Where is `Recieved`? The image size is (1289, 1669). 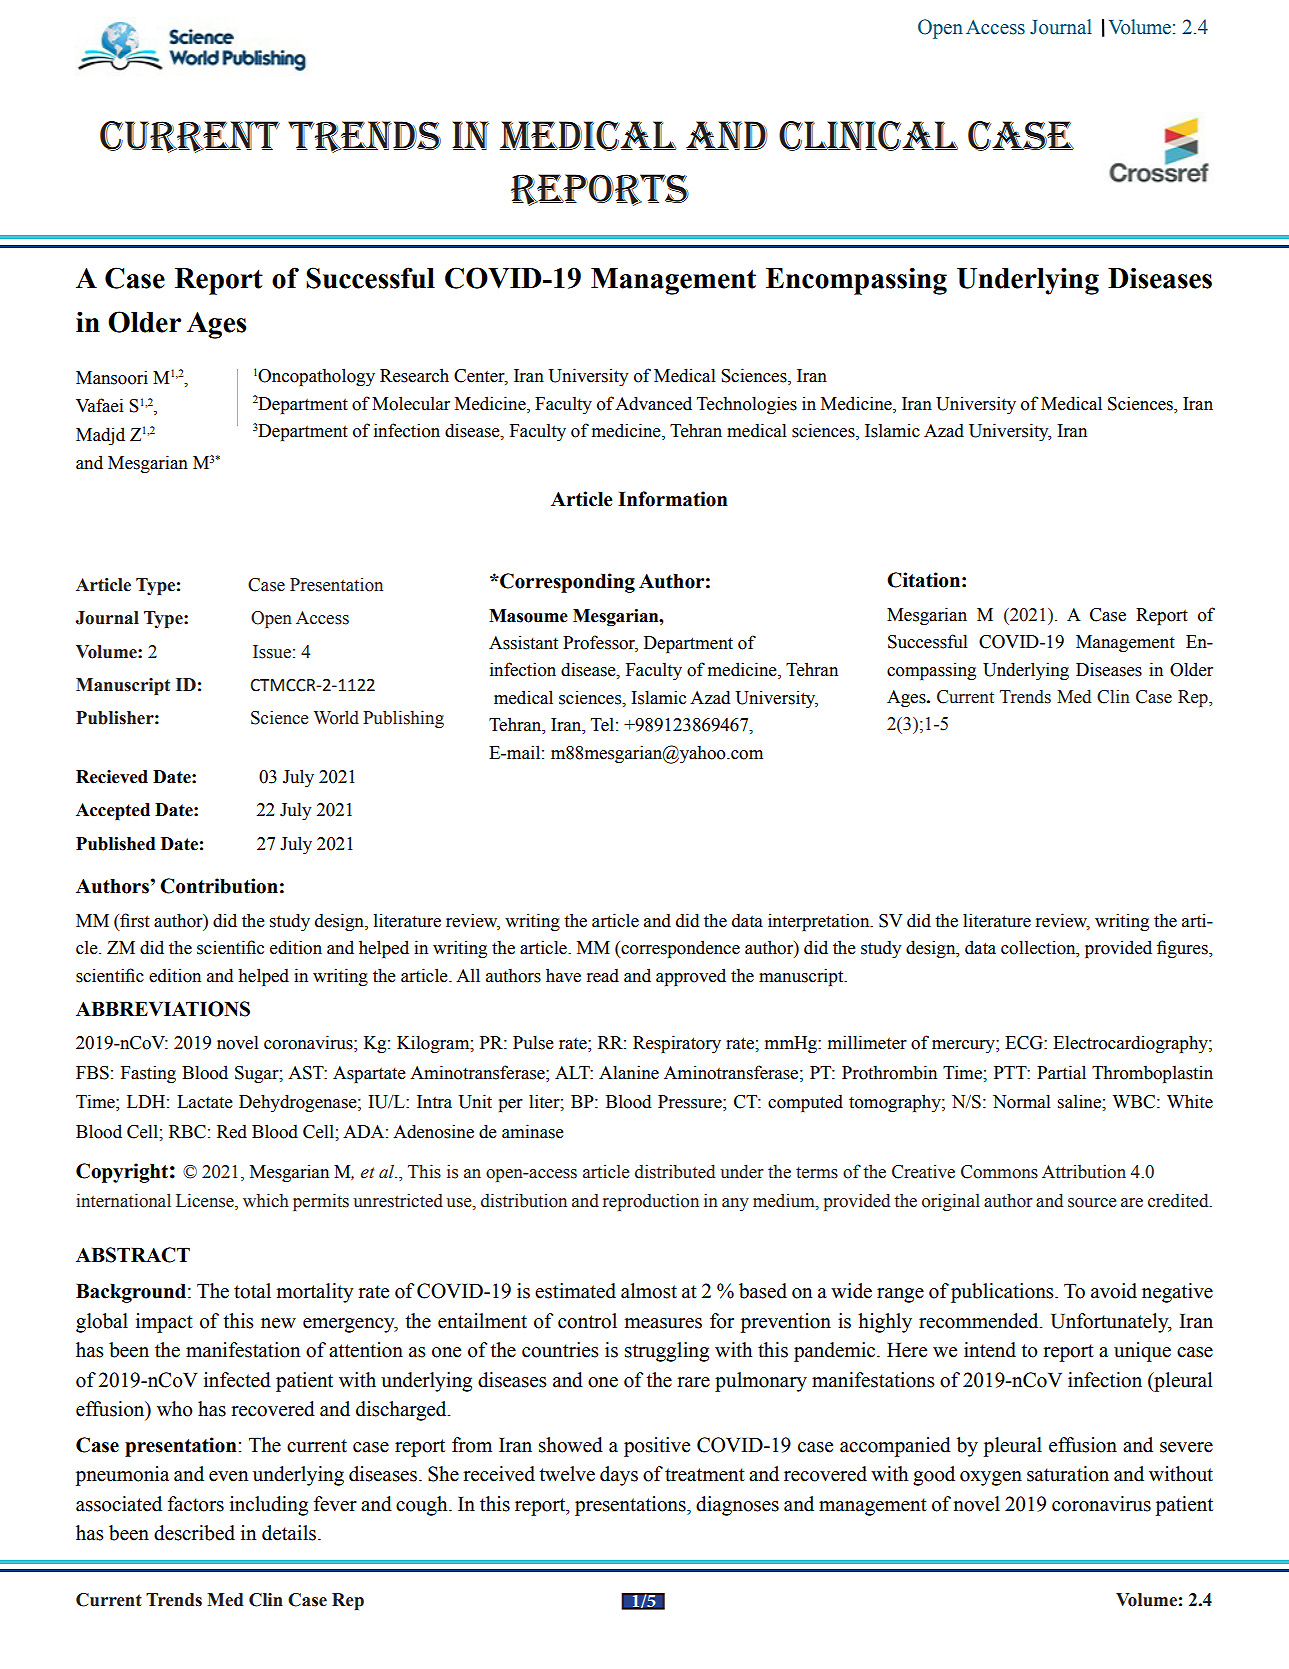
Recieved is located at coordinates (112, 777).
